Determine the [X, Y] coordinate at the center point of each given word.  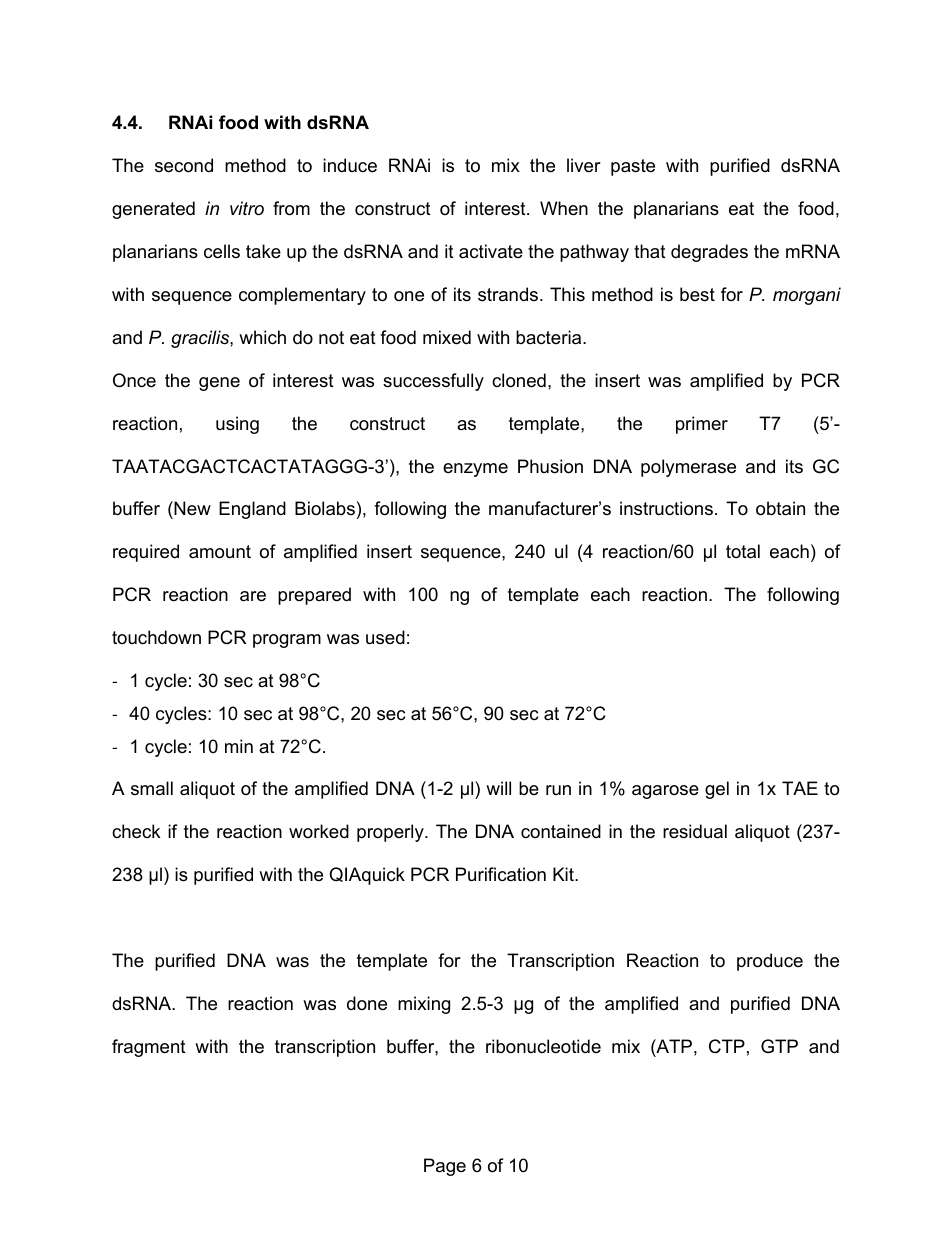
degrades [709, 253]
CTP [727, 1046]
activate [491, 251]
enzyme [475, 470]
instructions [666, 508]
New [191, 510]
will [498, 788]
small [152, 788]
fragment [149, 1048]
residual [695, 831]
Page [445, 1167]
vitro [247, 208]
